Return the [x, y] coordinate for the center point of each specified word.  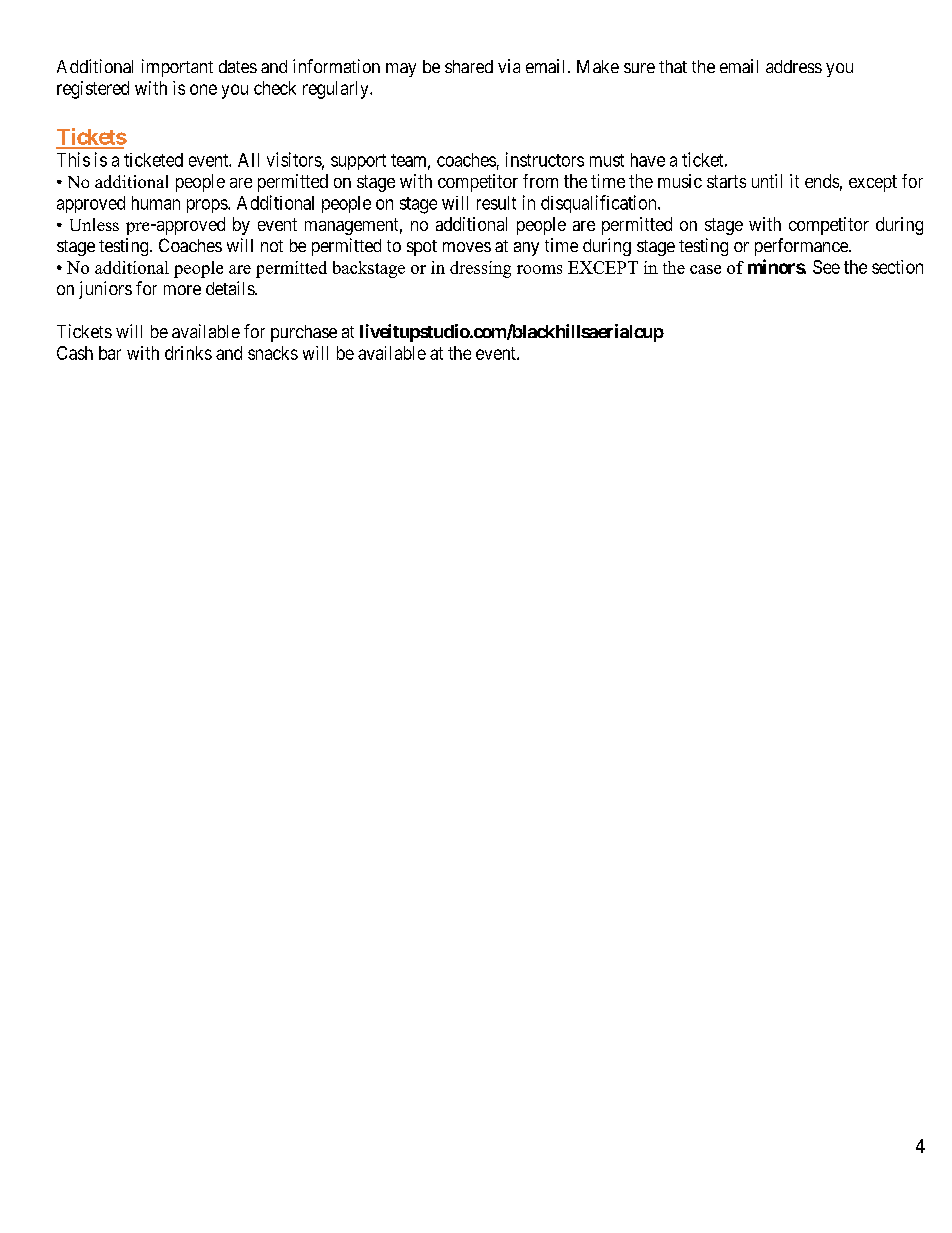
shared [469, 66]
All [248, 160]
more [182, 290]
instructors [545, 159]
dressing [480, 269]
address [794, 66]
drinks [188, 353]
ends [822, 181]
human [156, 203]
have [648, 160]
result [496, 203]
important [177, 68]
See [826, 267]
